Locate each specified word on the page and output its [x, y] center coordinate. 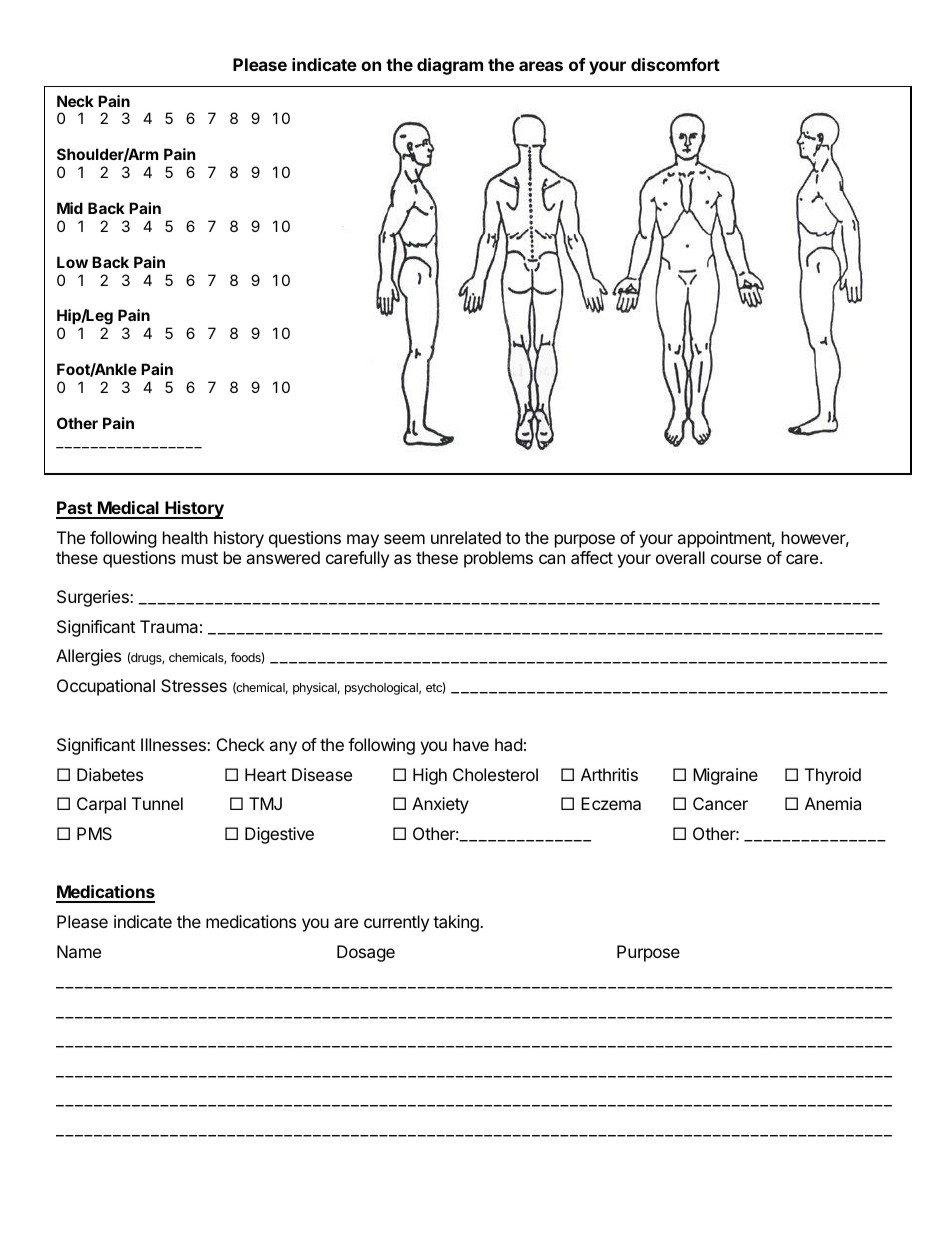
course [736, 559]
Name [79, 951]
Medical [128, 509]
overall [680, 557]
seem [404, 539]
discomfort [675, 64]
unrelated [466, 537]
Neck [75, 101]
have [471, 744]
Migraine [725, 776]
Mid [70, 208]
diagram [450, 66]
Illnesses [174, 744]
